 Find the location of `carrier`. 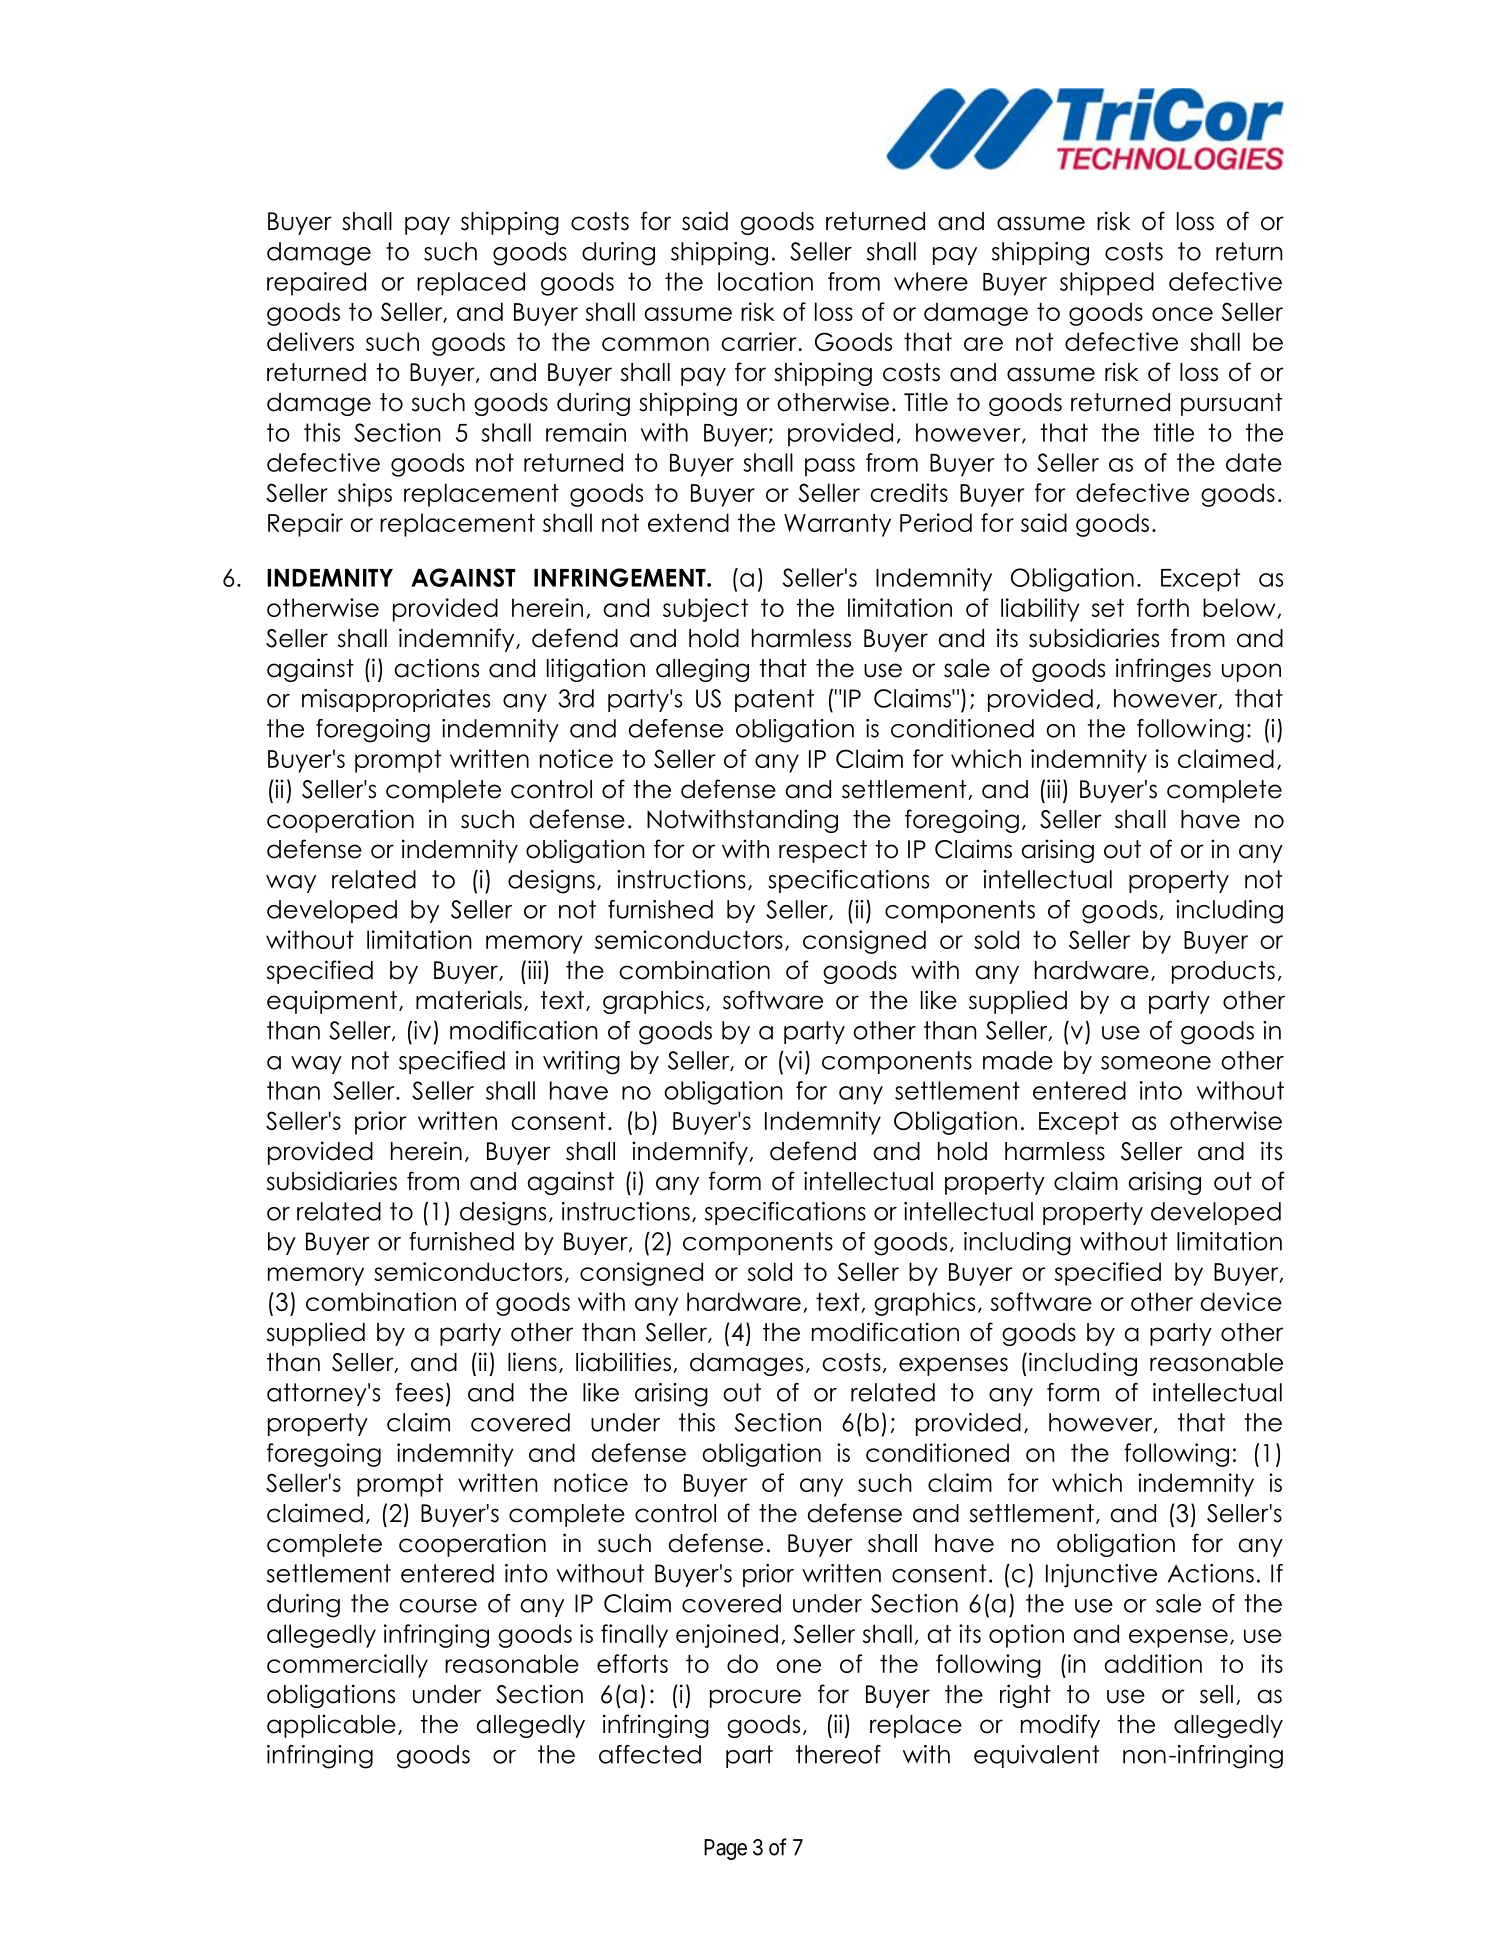

carrier is located at coordinates (760, 341).
